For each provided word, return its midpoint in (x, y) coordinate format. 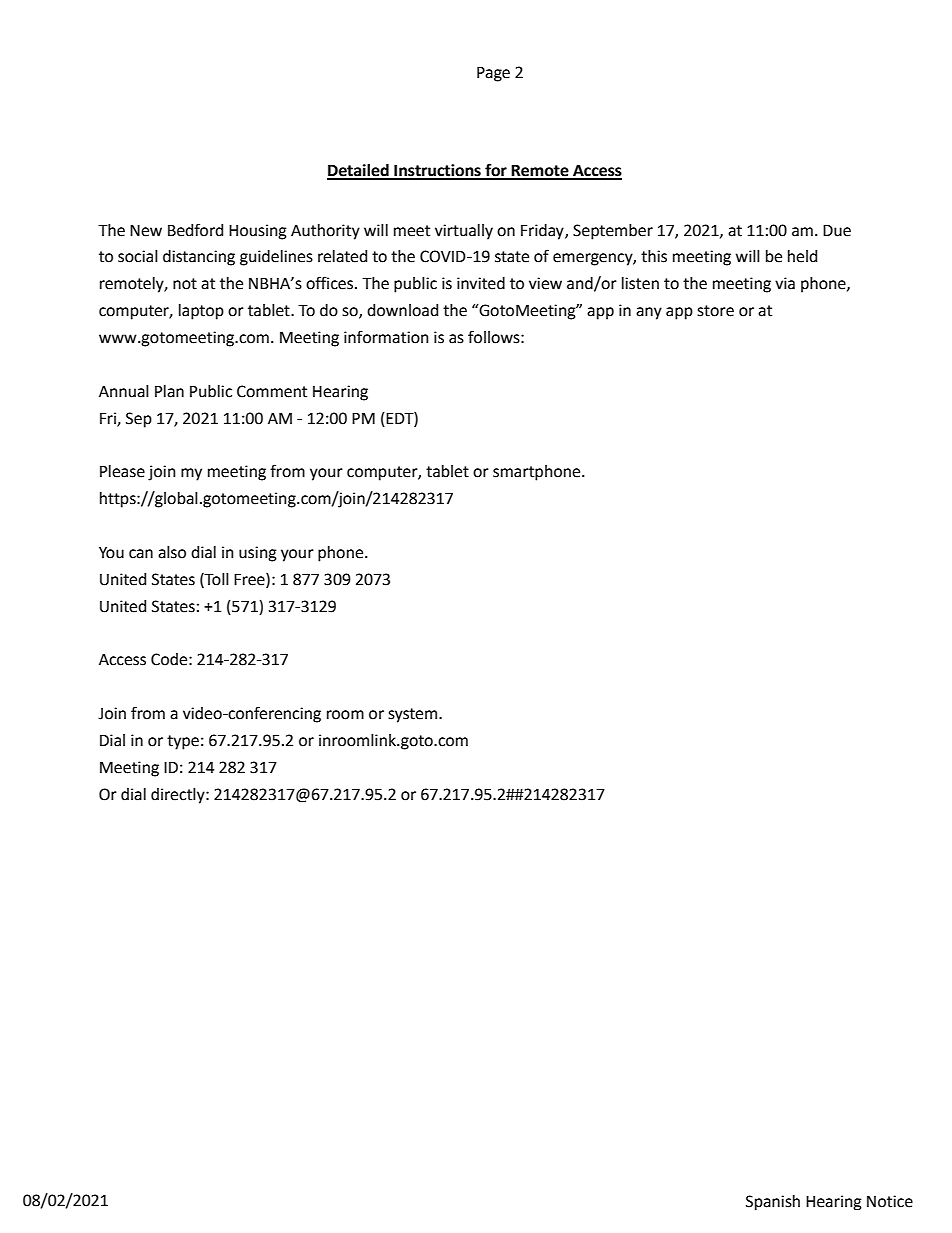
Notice (890, 1201)
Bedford (195, 230)
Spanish (773, 1202)
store (715, 311)
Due (837, 231)
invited (481, 283)
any (649, 313)
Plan (169, 391)
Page (493, 74)
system (412, 715)
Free (250, 580)
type (183, 742)
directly (179, 796)
